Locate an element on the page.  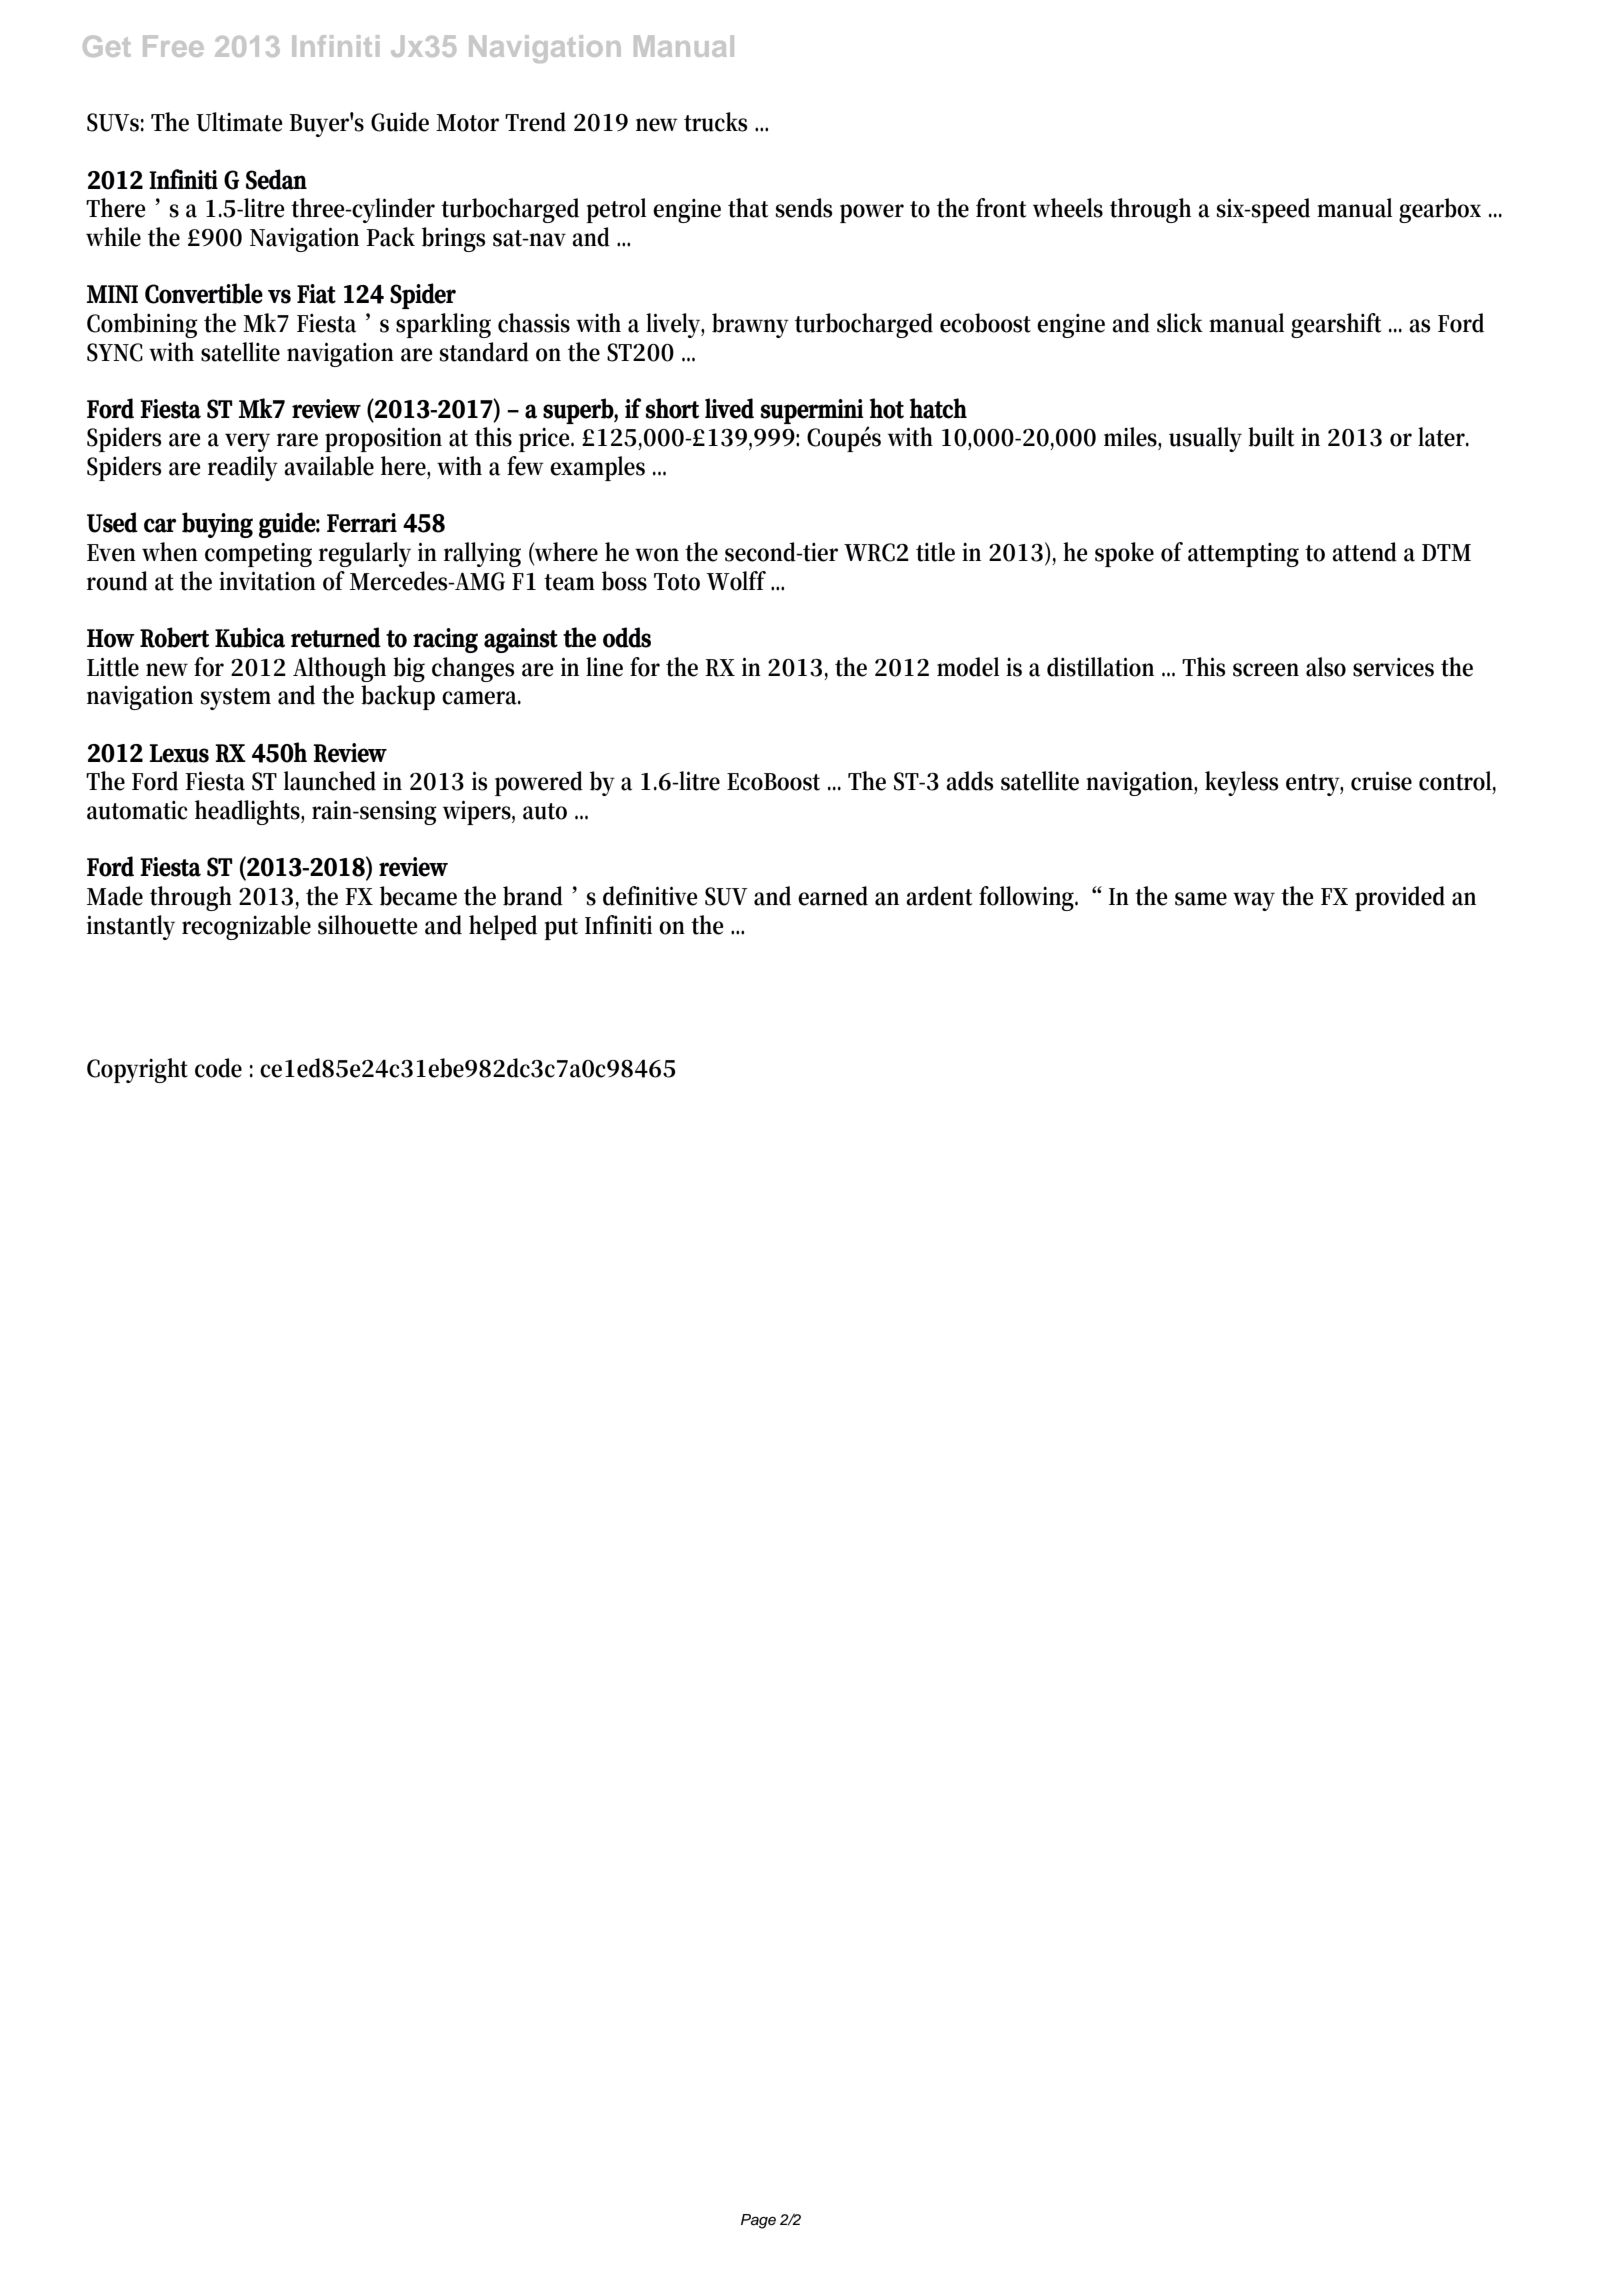
trucks is located at coordinates (716, 122).
